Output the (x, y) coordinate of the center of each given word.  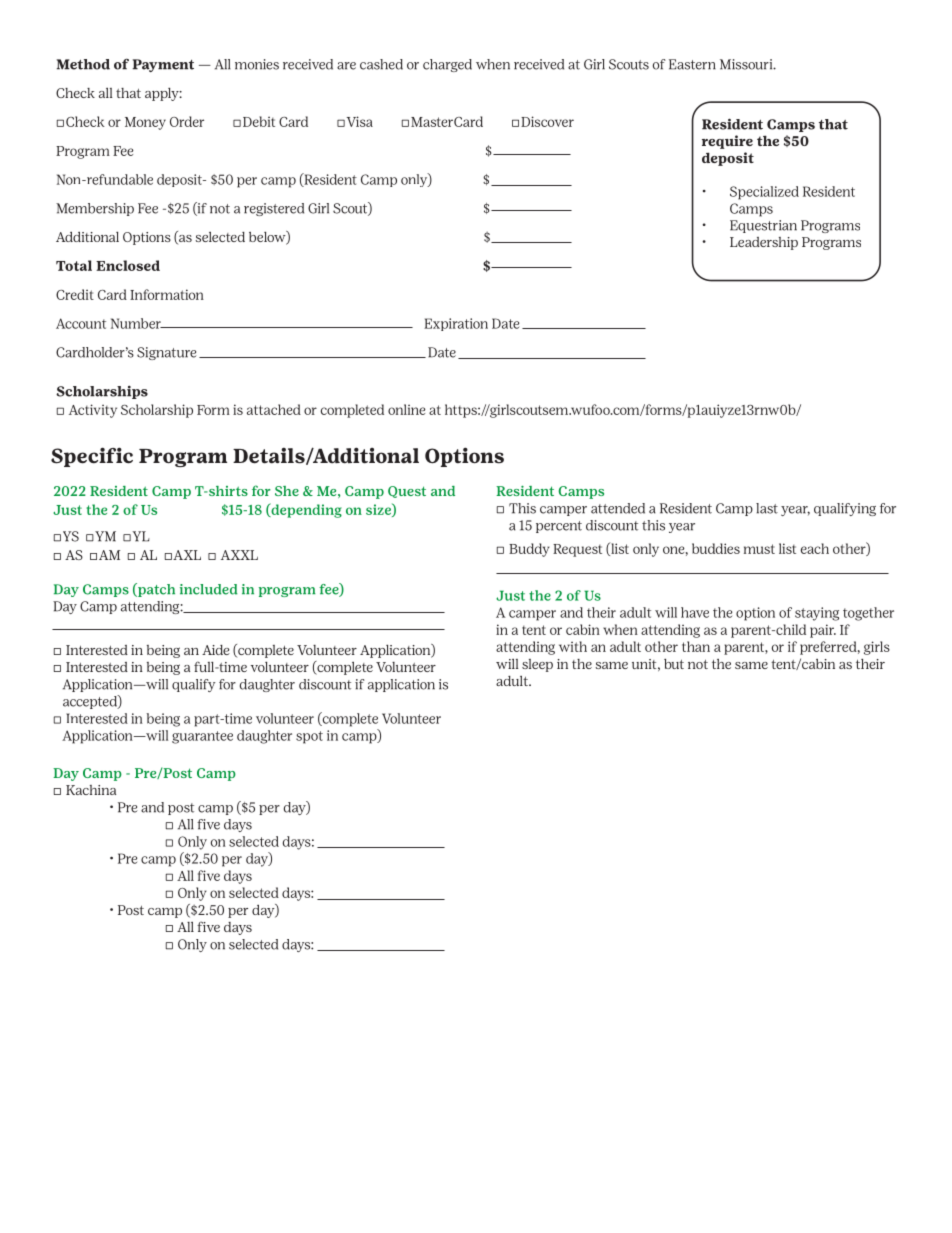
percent (559, 527)
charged (447, 65)
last (767, 508)
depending (305, 510)
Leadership (764, 243)
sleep (537, 665)
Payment (163, 65)
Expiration (456, 324)
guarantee (202, 737)
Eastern (692, 64)
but (674, 664)
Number (137, 323)
